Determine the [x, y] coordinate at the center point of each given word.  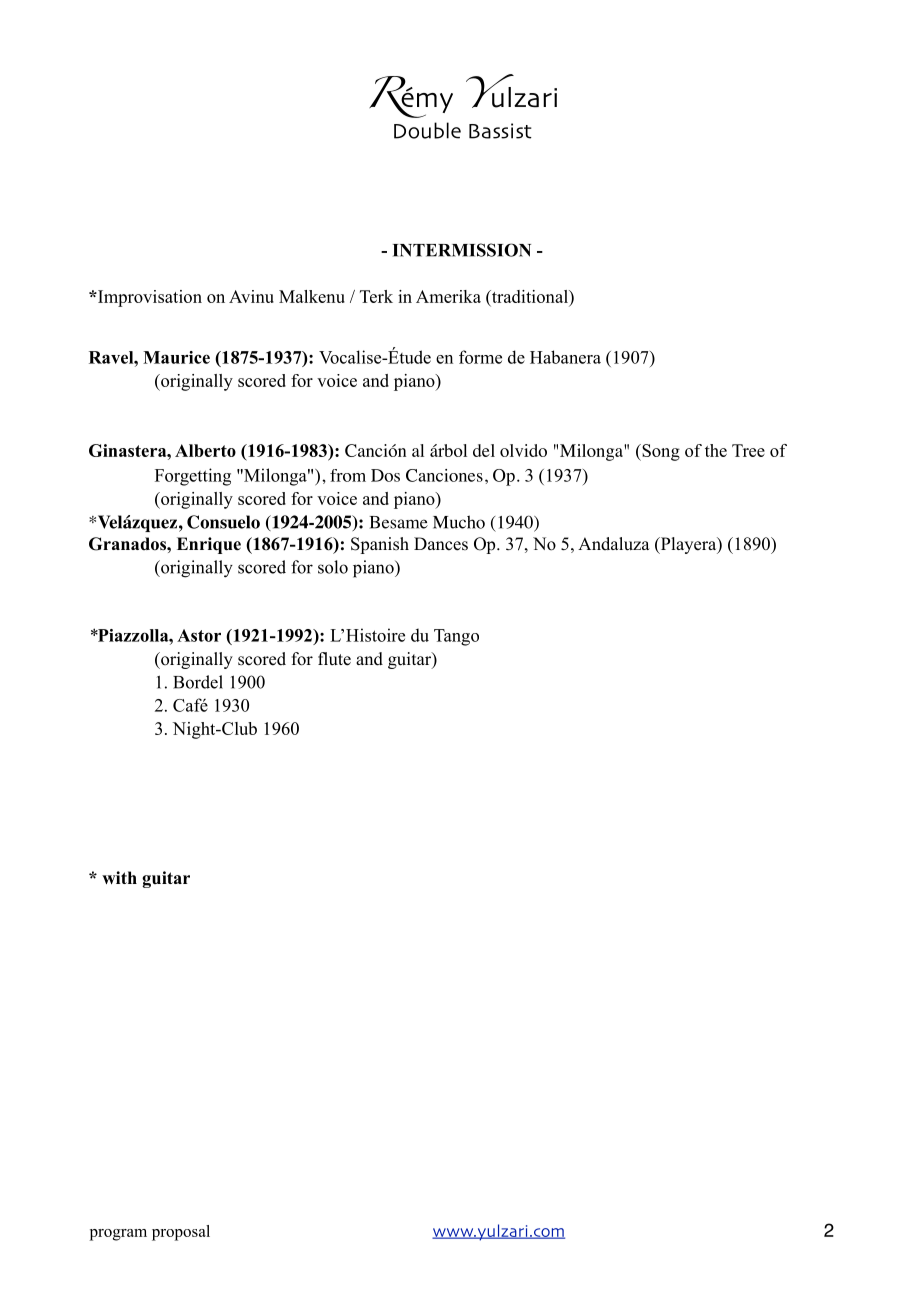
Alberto [205, 450]
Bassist [500, 131]
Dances [441, 544]
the [716, 450]
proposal [181, 1233]
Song [660, 452]
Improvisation [148, 298]
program [118, 1235]
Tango [456, 637]
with [119, 877]
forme [480, 357]
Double [427, 130]
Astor [199, 635]
